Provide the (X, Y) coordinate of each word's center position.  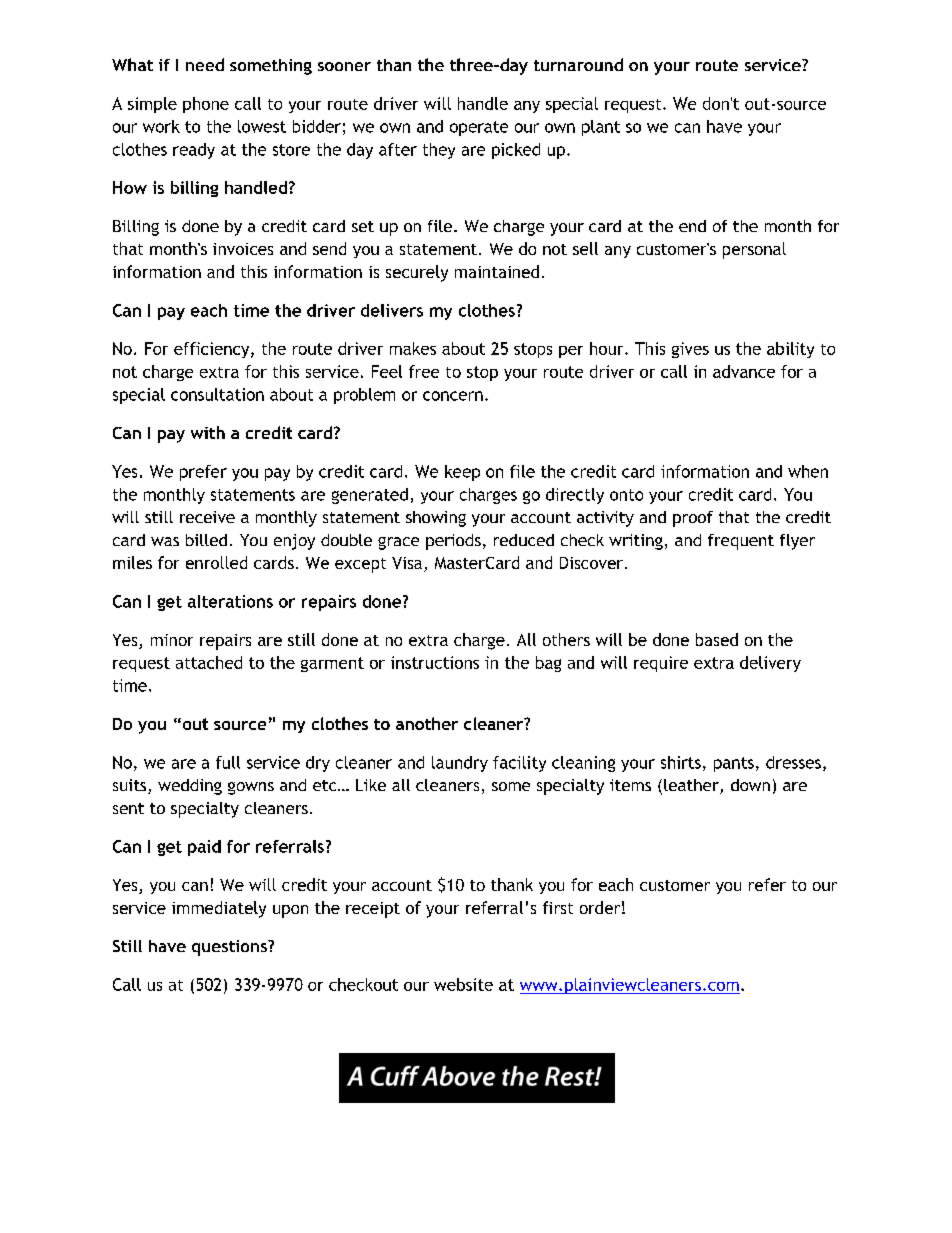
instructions (435, 662)
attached (209, 662)
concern (453, 396)
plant (601, 128)
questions (230, 948)
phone (206, 105)
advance (744, 371)
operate (479, 128)
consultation (217, 394)
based (717, 639)
